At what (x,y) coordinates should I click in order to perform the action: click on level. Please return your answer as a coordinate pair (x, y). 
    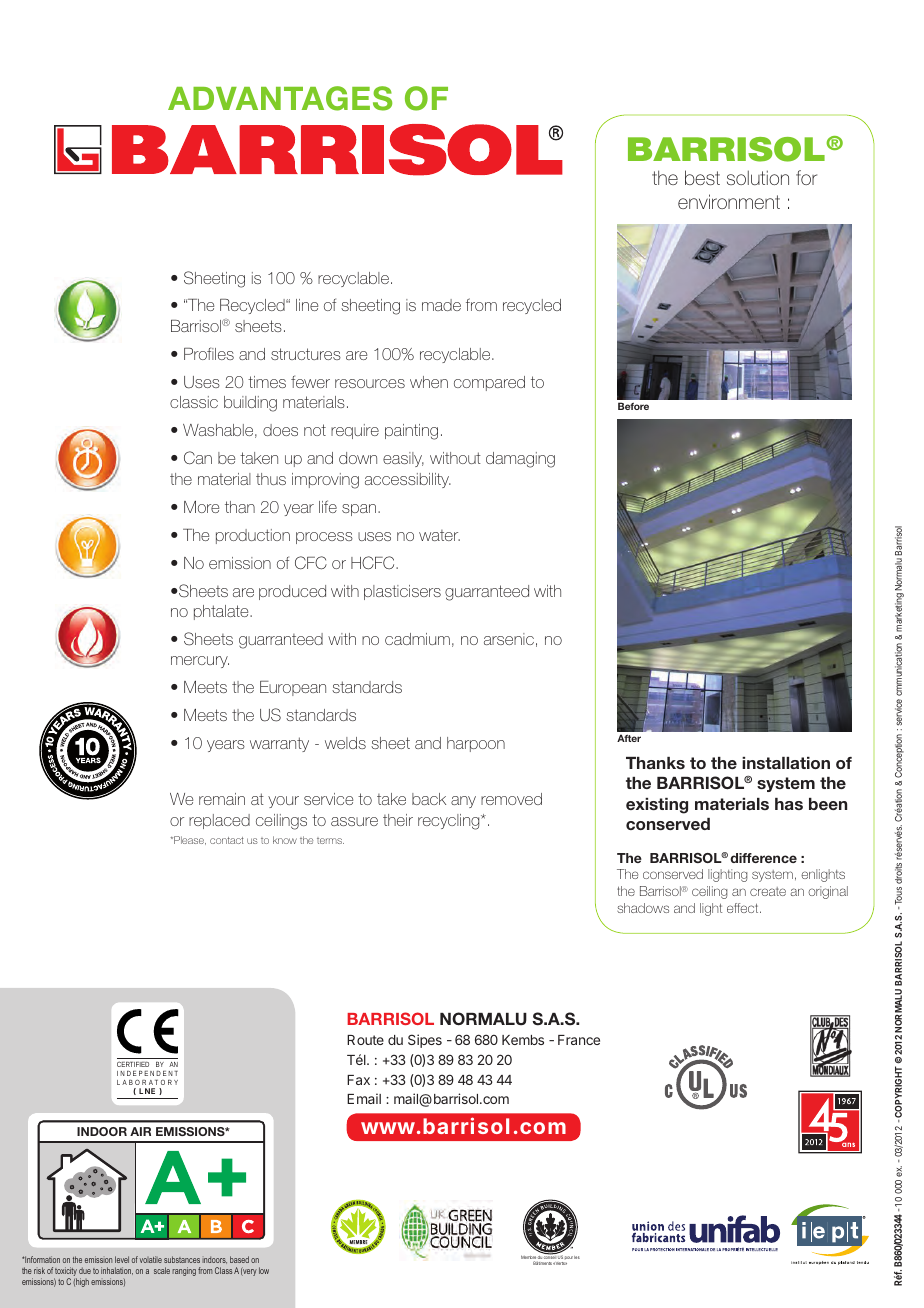
    Looking at the image, I should click on (122, 1259).
